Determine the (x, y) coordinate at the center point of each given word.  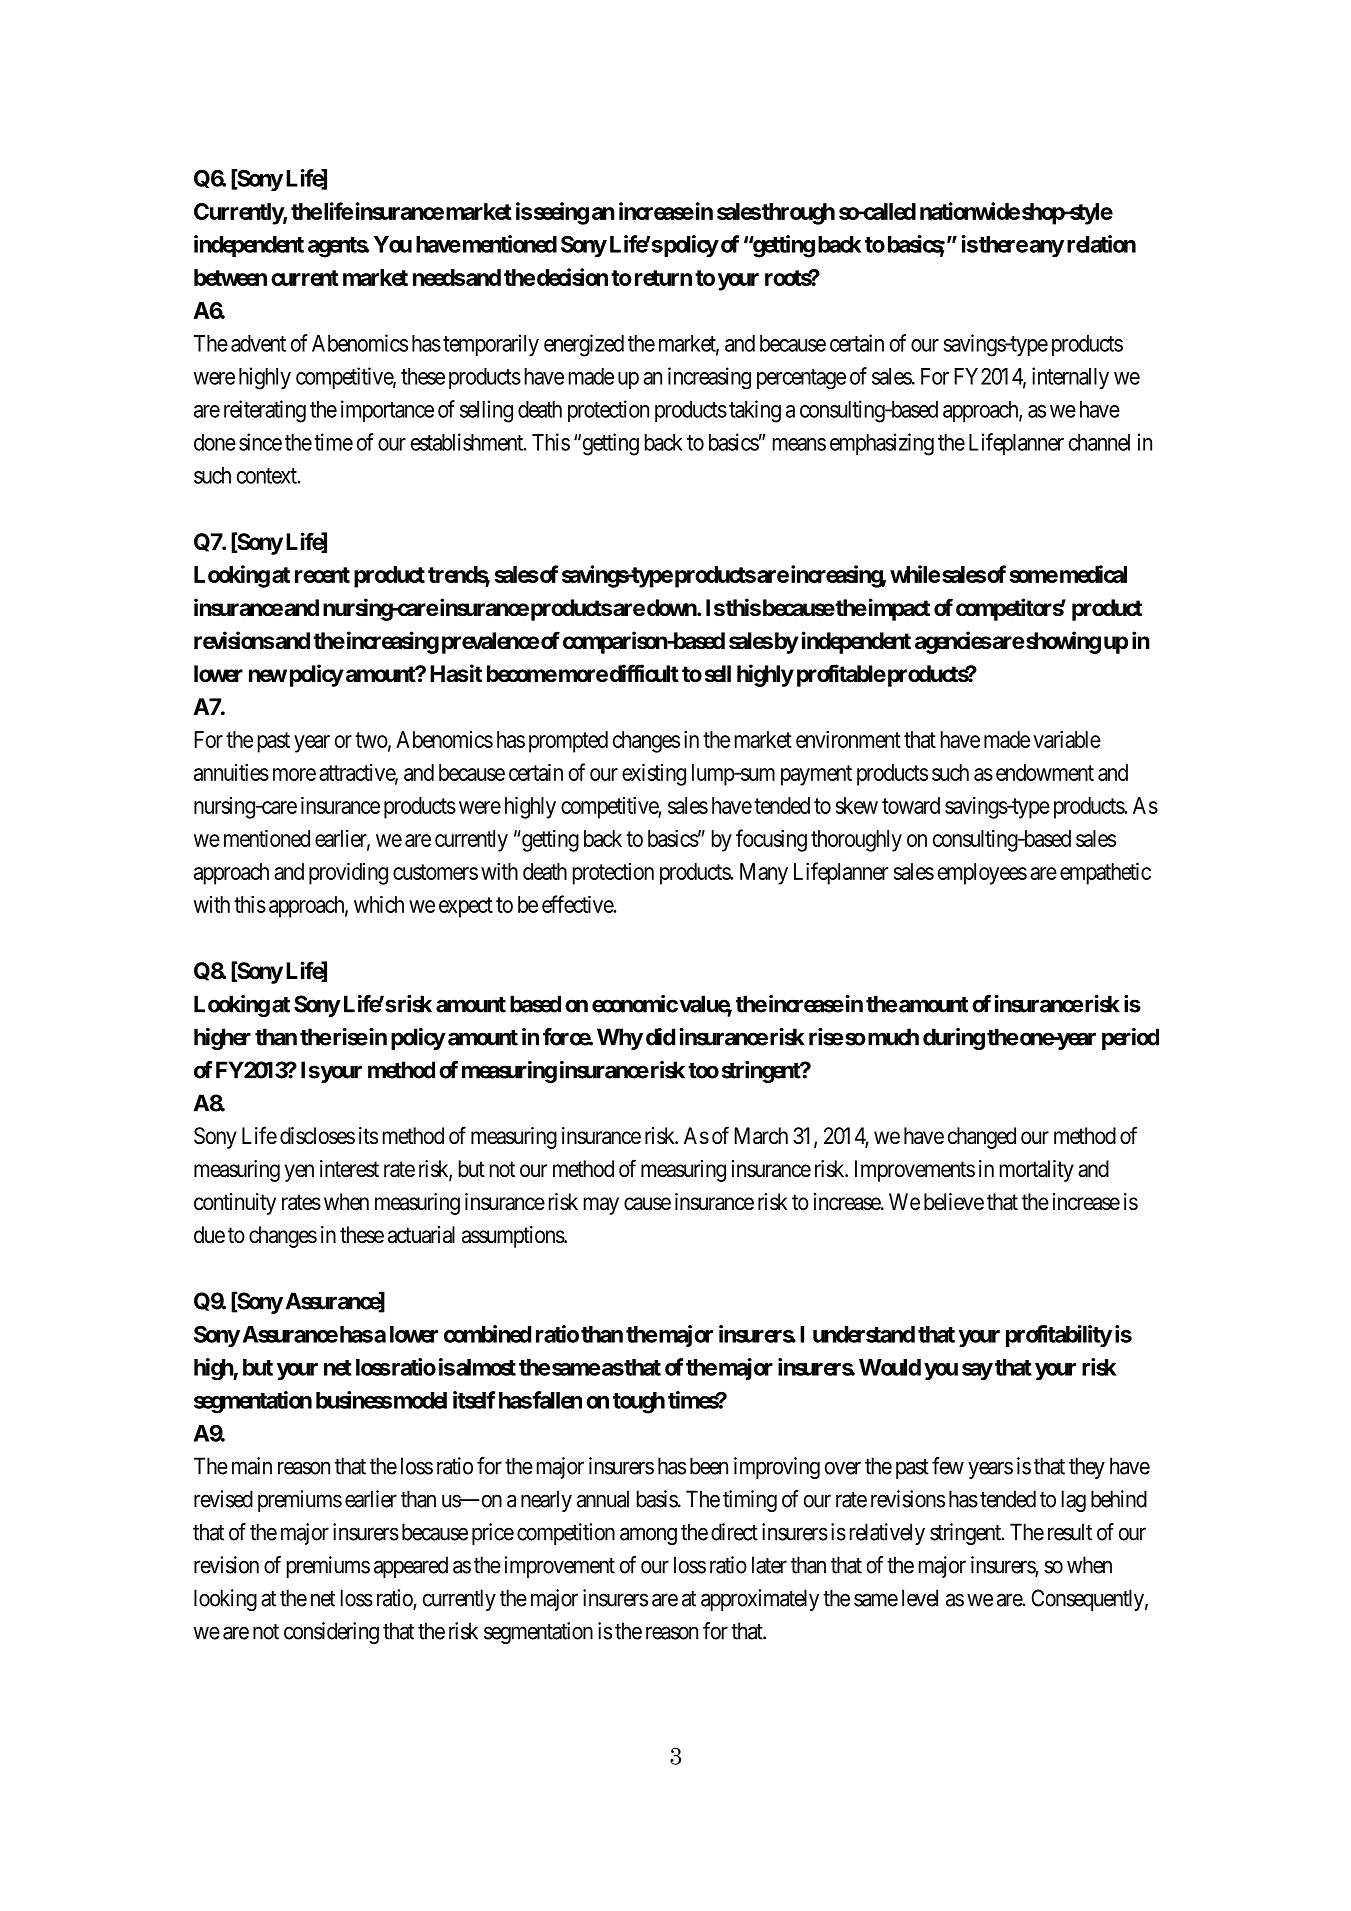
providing (348, 873)
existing (654, 774)
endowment (1045, 772)
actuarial (421, 1235)
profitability (1059, 1336)
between (230, 277)
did (660, 1037)
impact (898, 609)
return (663, 278)
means (799, 444)
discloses (317, 1136)
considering (331, 1633)
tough (639, 1403)
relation (1101, 244)
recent (322, 575)
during (954, 1039)
